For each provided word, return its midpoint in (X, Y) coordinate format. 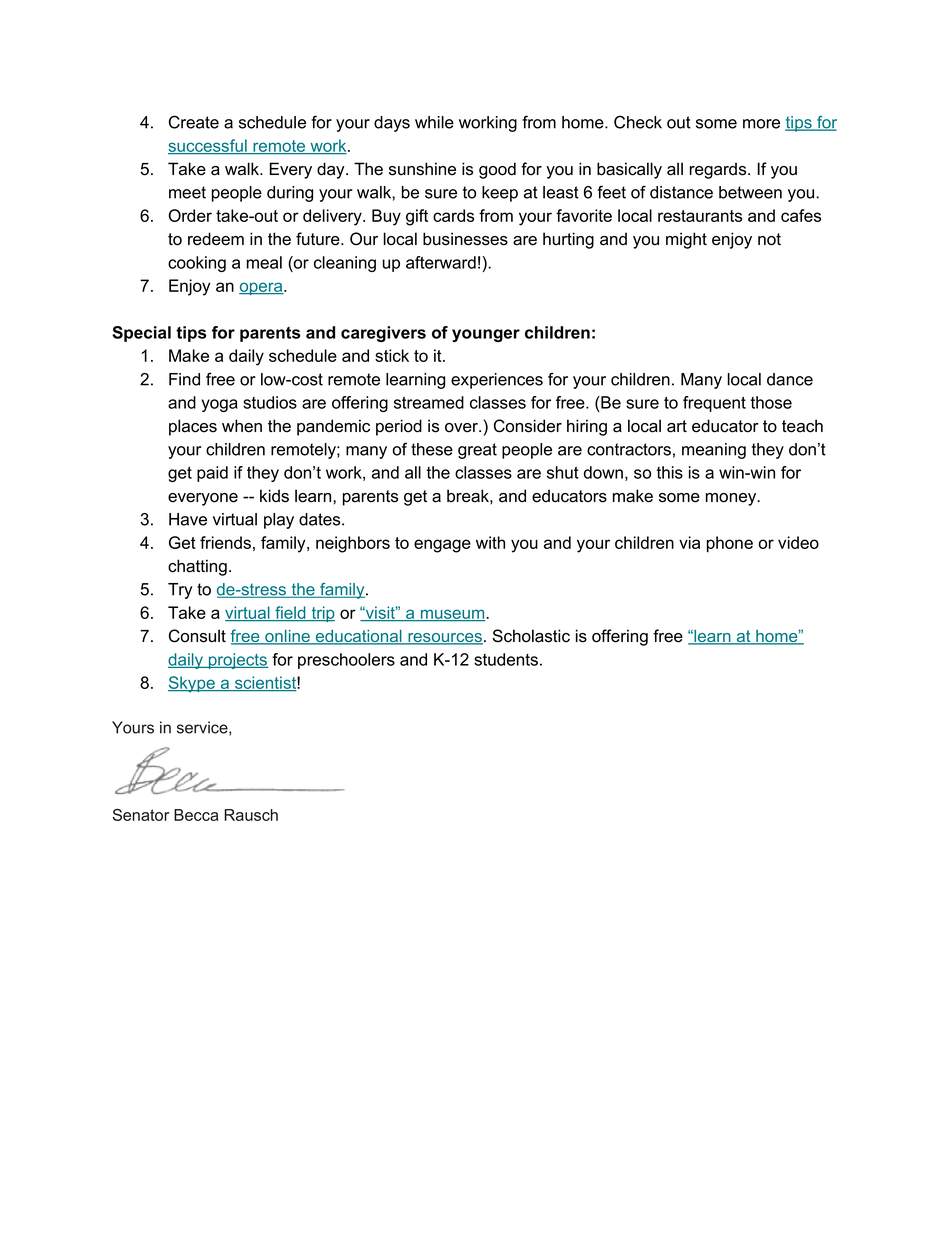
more (761, 124)
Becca (196, 815)
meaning (714, 451)
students (506, 659)
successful (208, 146)
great (477, 451)
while (434, 122)
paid (212, 474)
